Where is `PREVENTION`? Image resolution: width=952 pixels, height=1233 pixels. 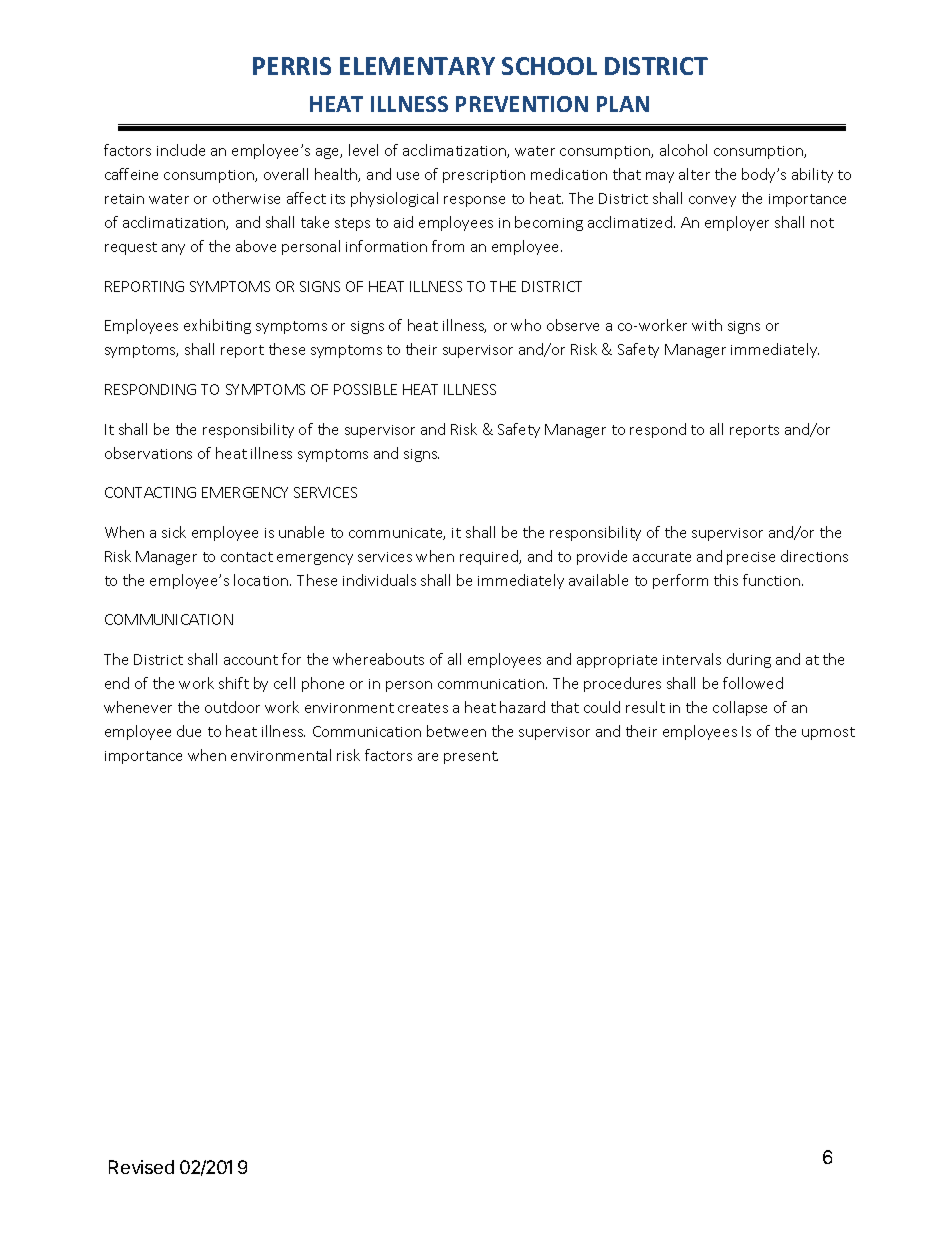 PREVENTION is located at coordinates (522, 104).
